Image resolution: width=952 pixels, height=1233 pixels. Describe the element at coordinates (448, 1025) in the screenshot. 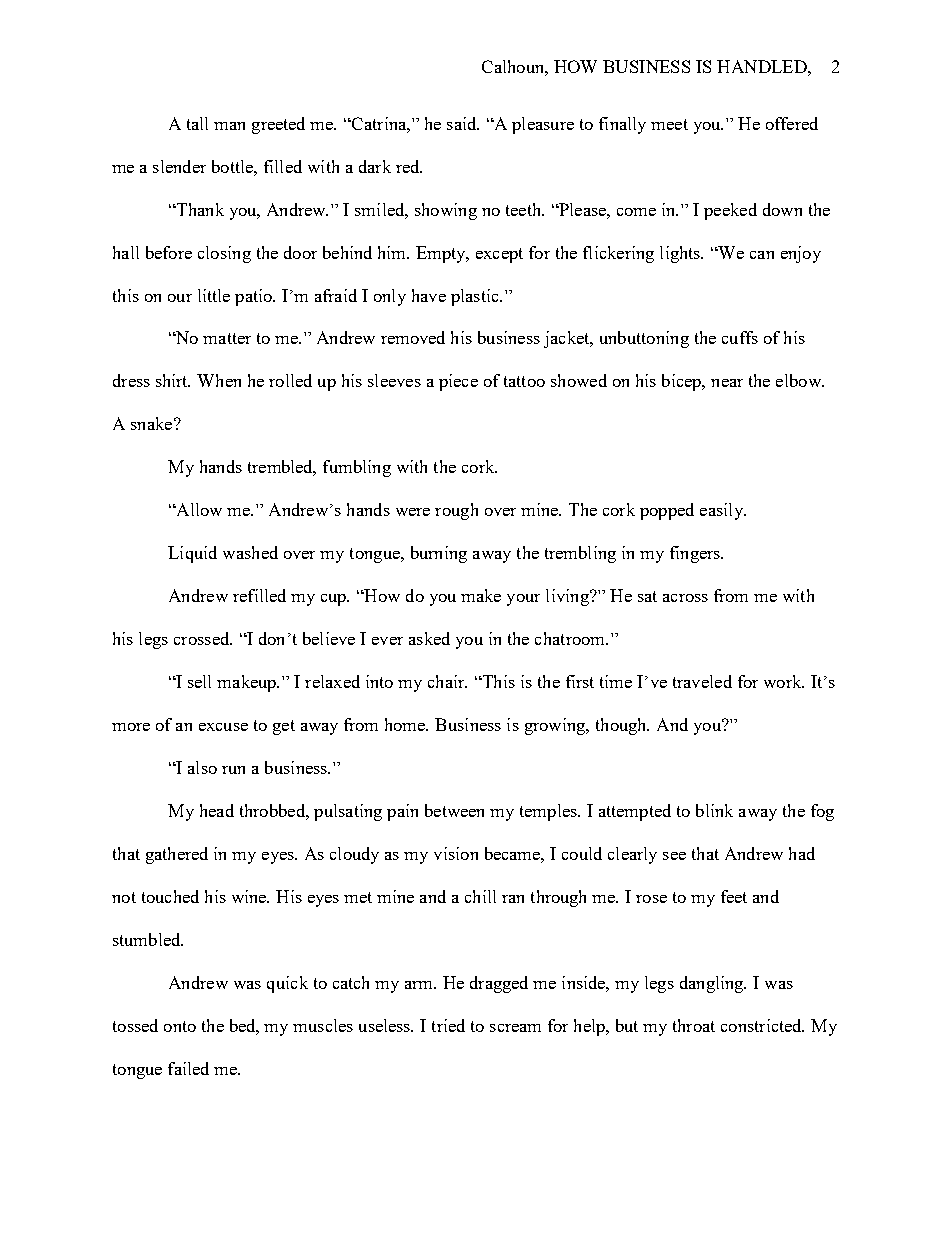

I see `tried` at that location.
